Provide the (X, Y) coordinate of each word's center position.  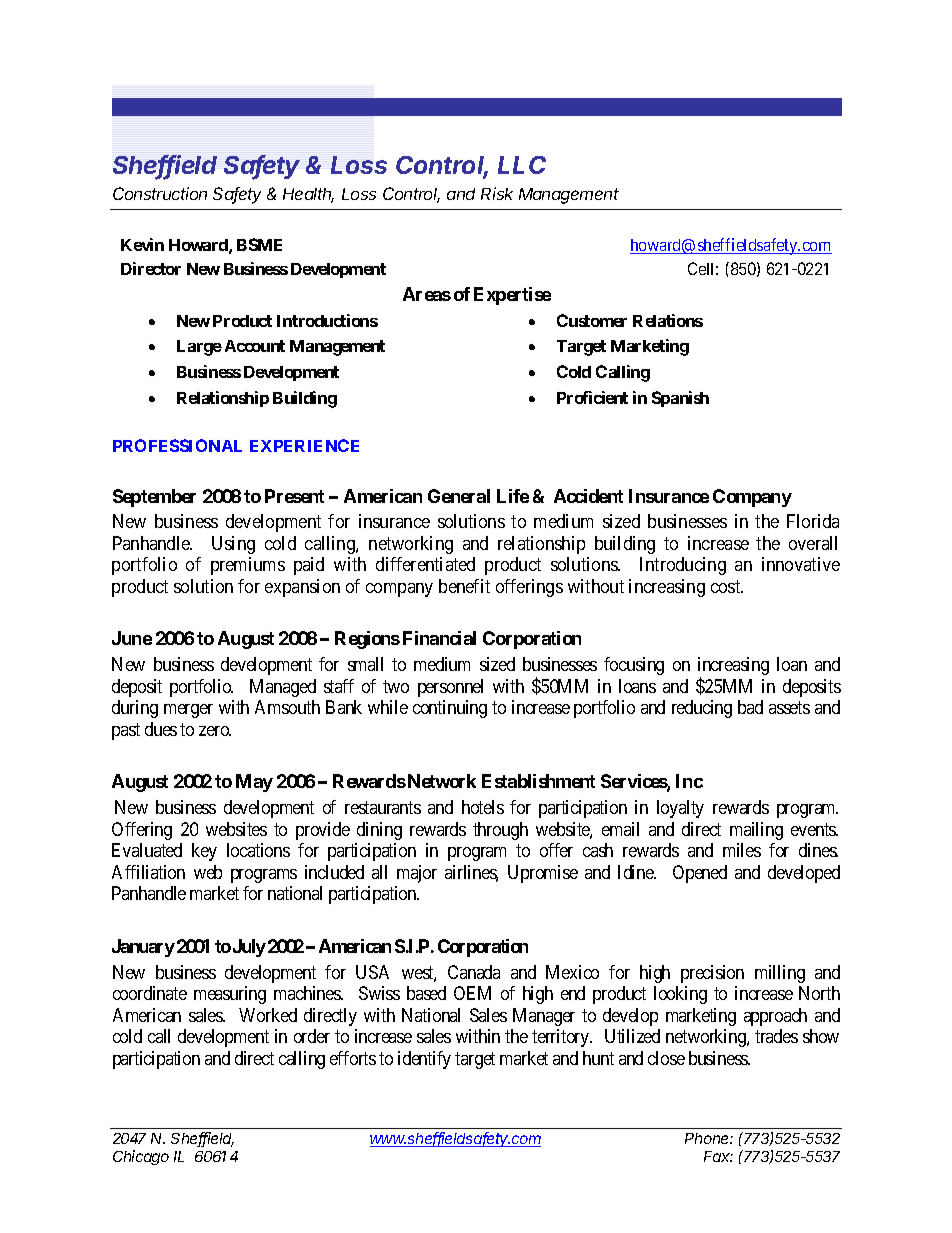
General (459, 496)
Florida (813, 521)
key (204, 852)
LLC (522, 165)
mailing (756, 831)
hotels (483, 807)
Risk (497, 193)
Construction (160, 193)
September (154, 498)
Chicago (141, 1157)
